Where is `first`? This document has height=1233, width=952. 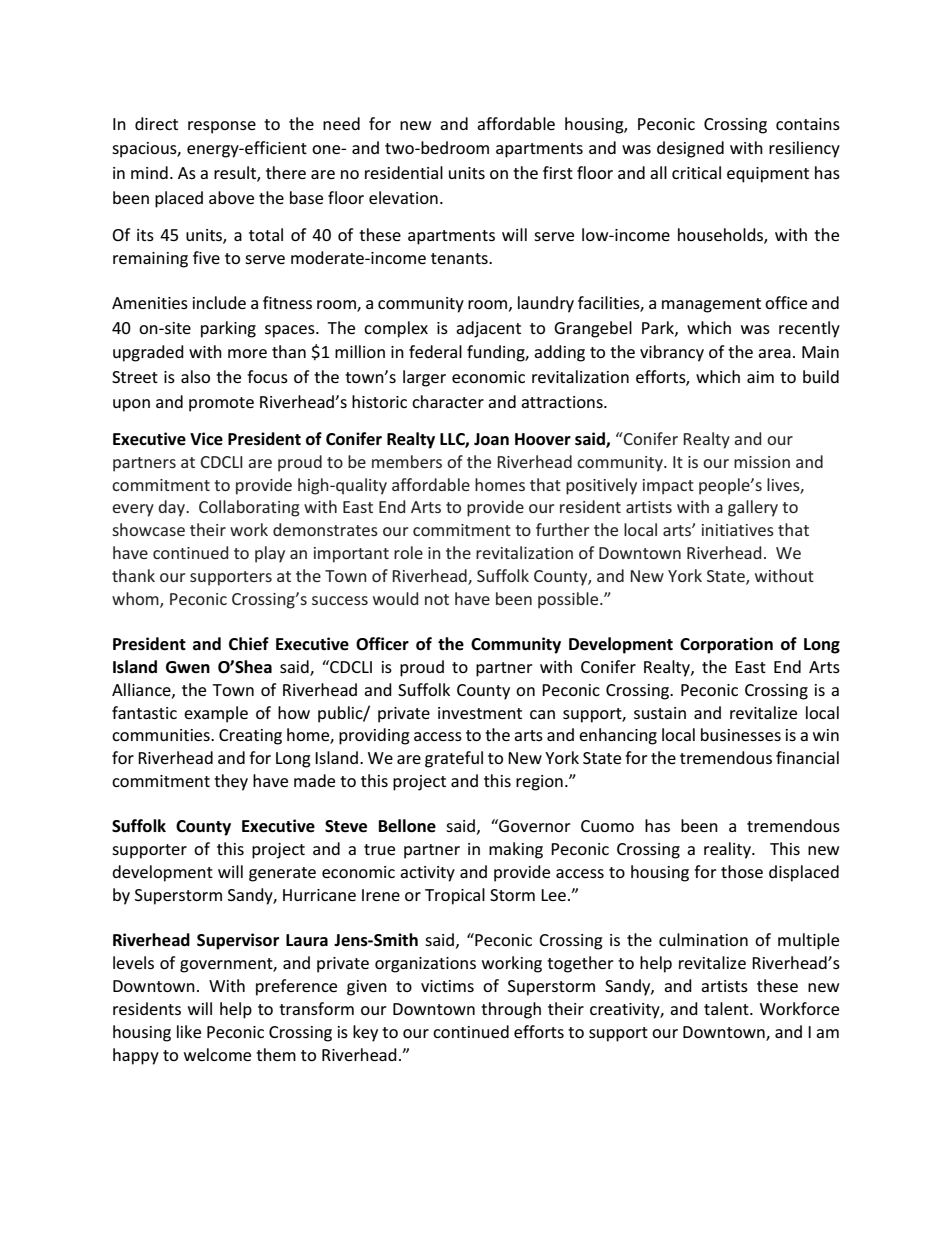 first is located at coordinates (558, 172).
